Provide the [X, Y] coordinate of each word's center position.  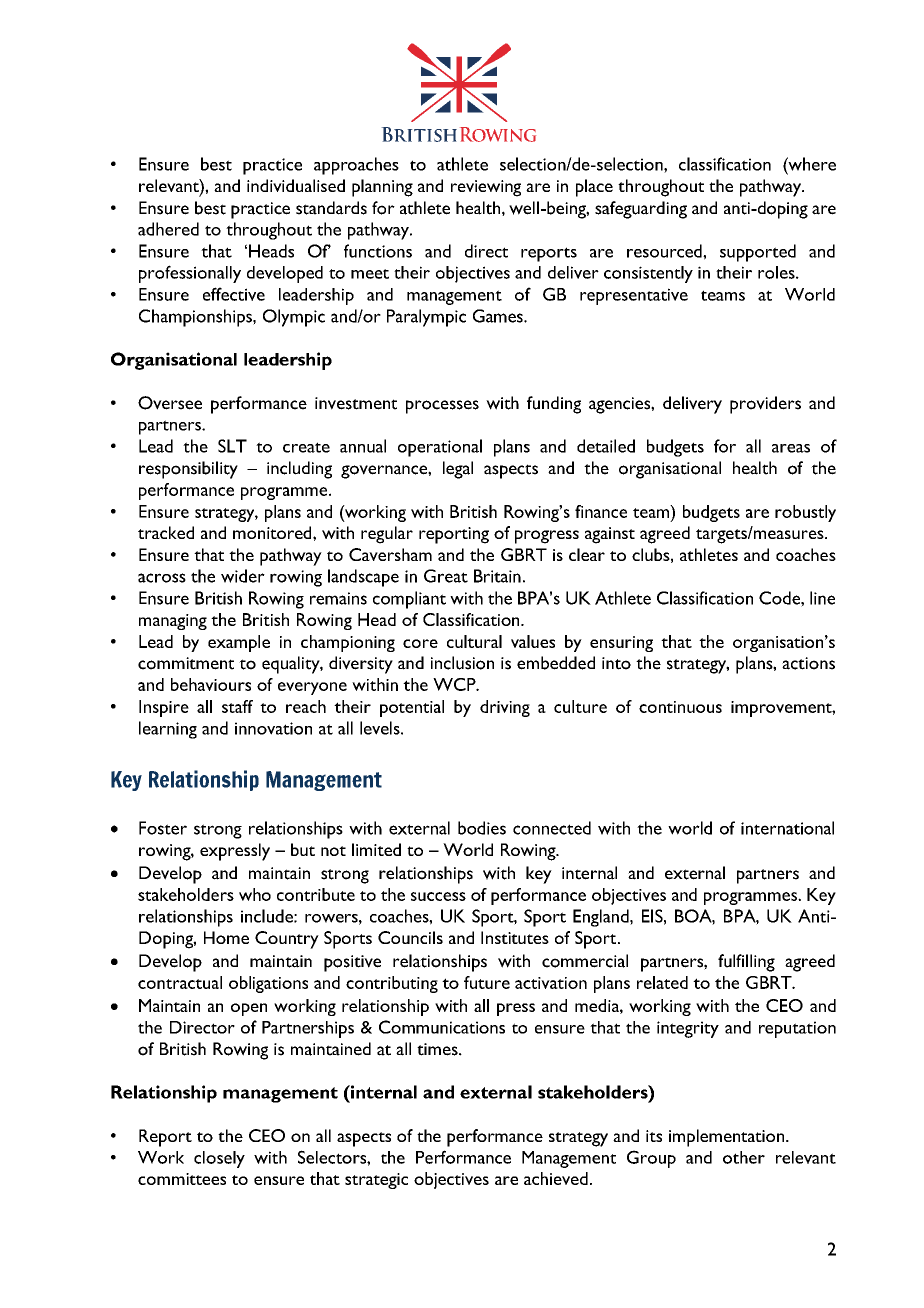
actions [808, 663]
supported [758, 253]
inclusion [462, 663]
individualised [296, 185]
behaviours [211, 684]
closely [219, 1159]
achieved [556, 1178]
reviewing [486, 188]
